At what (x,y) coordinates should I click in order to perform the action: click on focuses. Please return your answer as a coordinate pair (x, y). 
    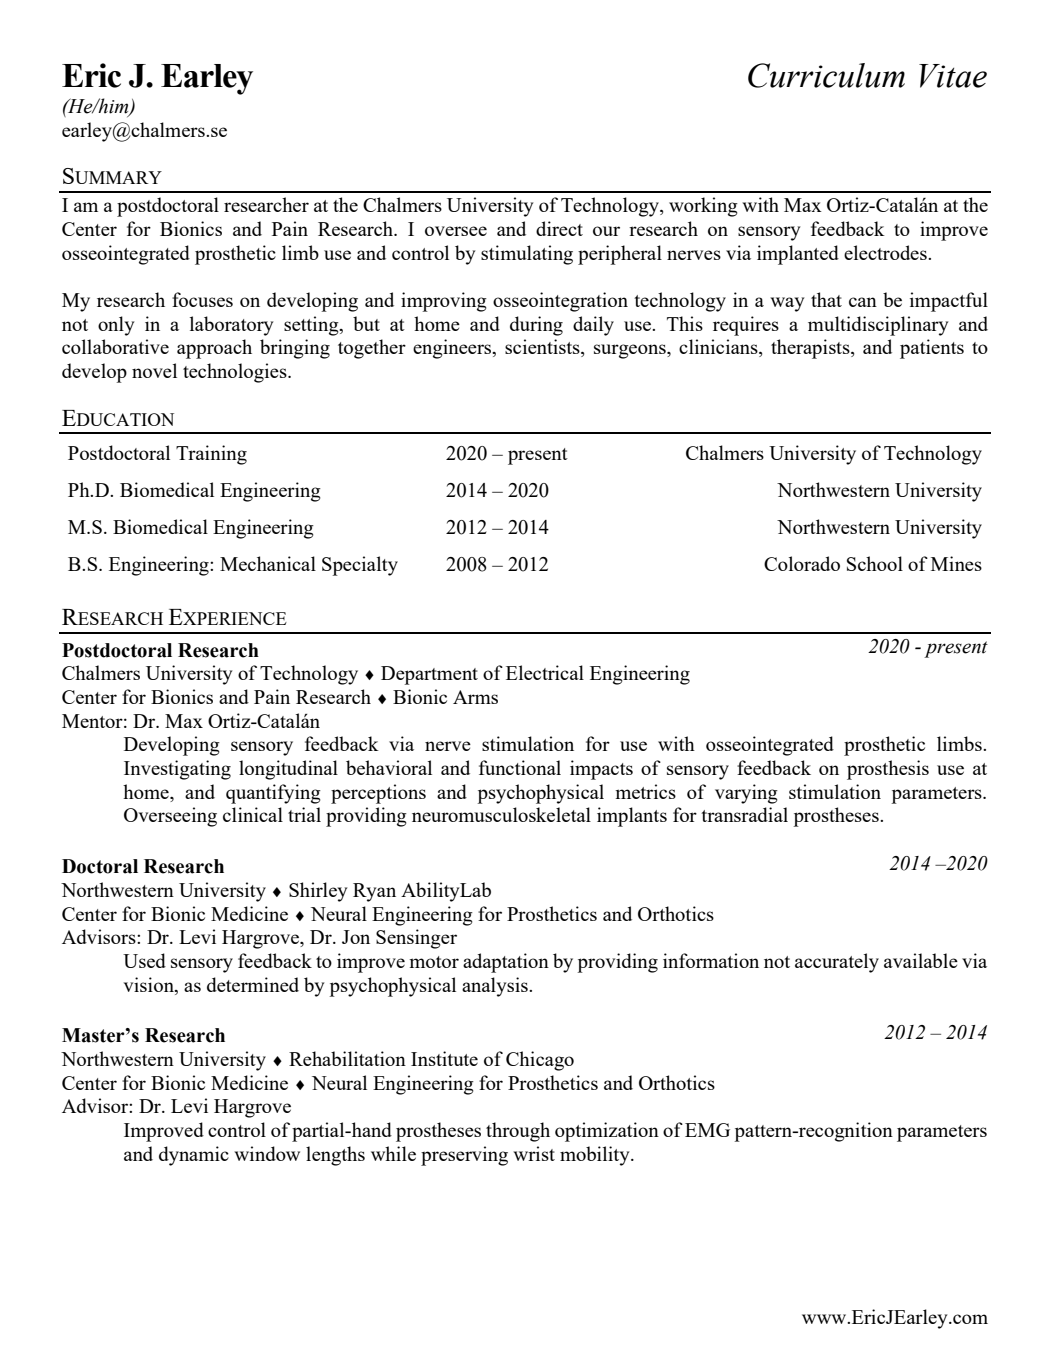
    Looking at the image, I should click on (202, 299).
